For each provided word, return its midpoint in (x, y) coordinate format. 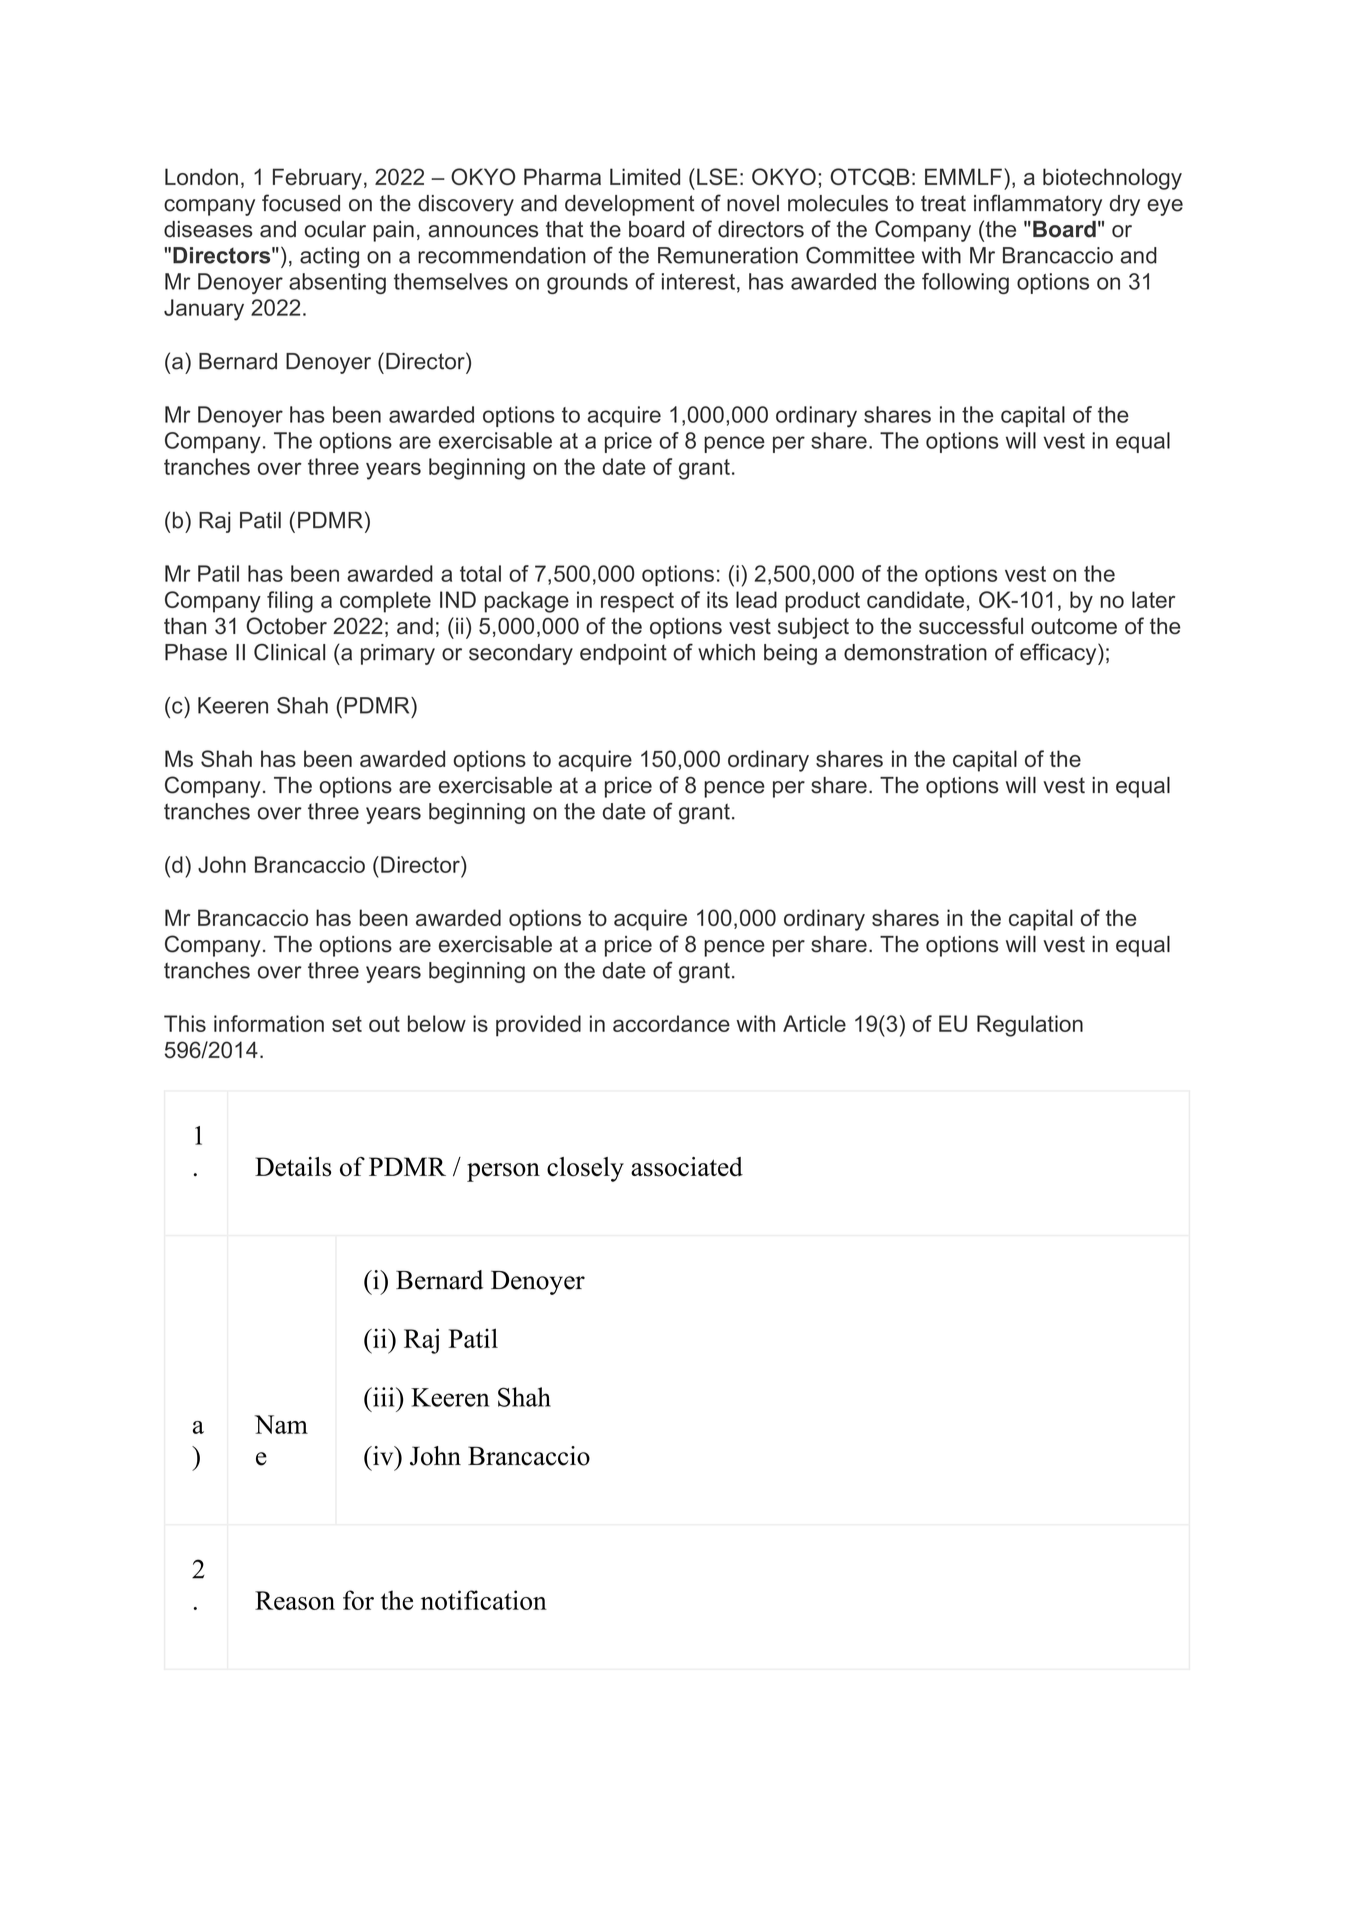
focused (301, 203)
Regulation (1030, 1026)
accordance (671, 1023)
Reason (295, 1600)
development (629, 205)
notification (484, 1600)
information (269, 1023)
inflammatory (1038, 205)
